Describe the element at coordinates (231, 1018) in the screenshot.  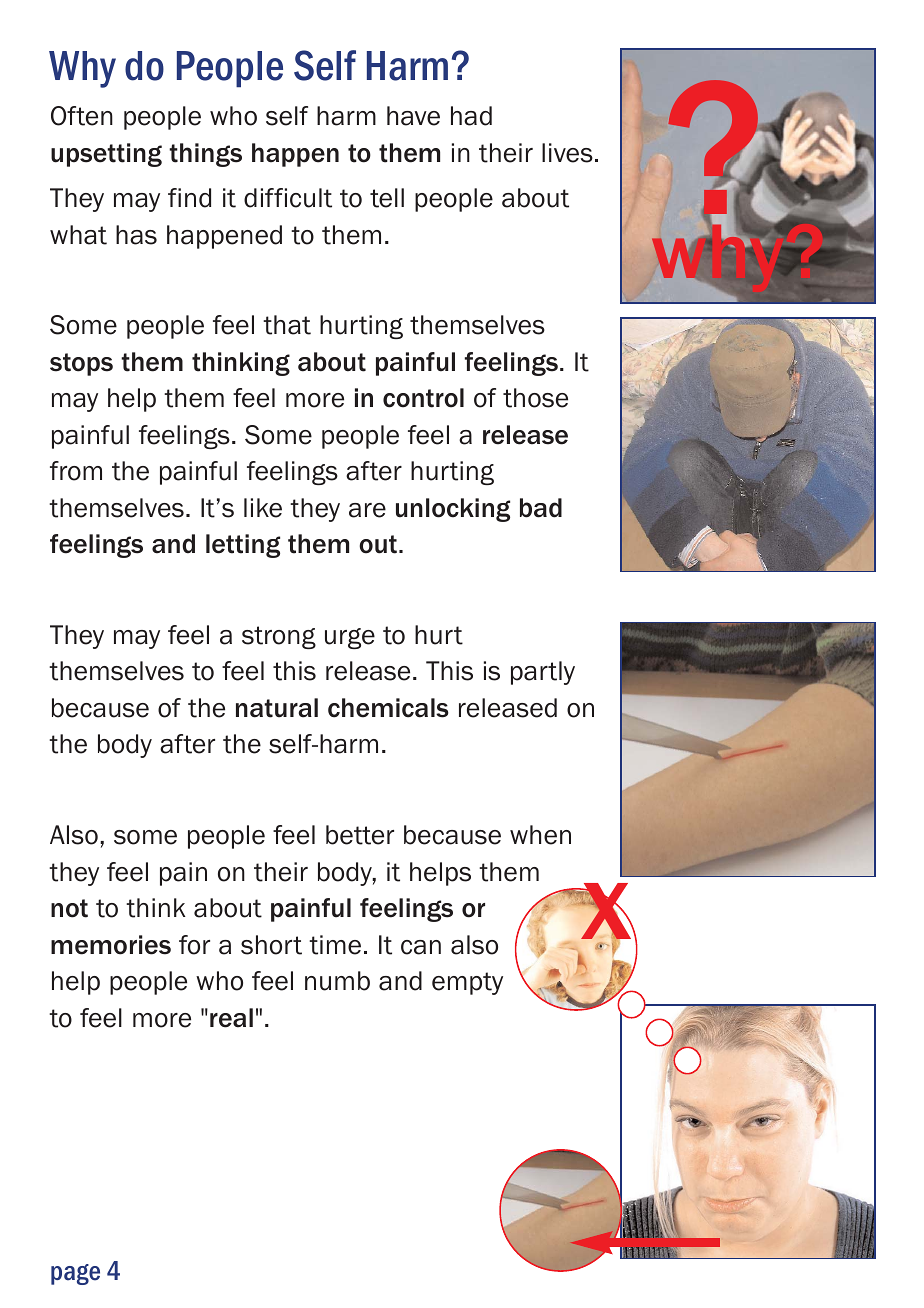
I see `real` at that location.
